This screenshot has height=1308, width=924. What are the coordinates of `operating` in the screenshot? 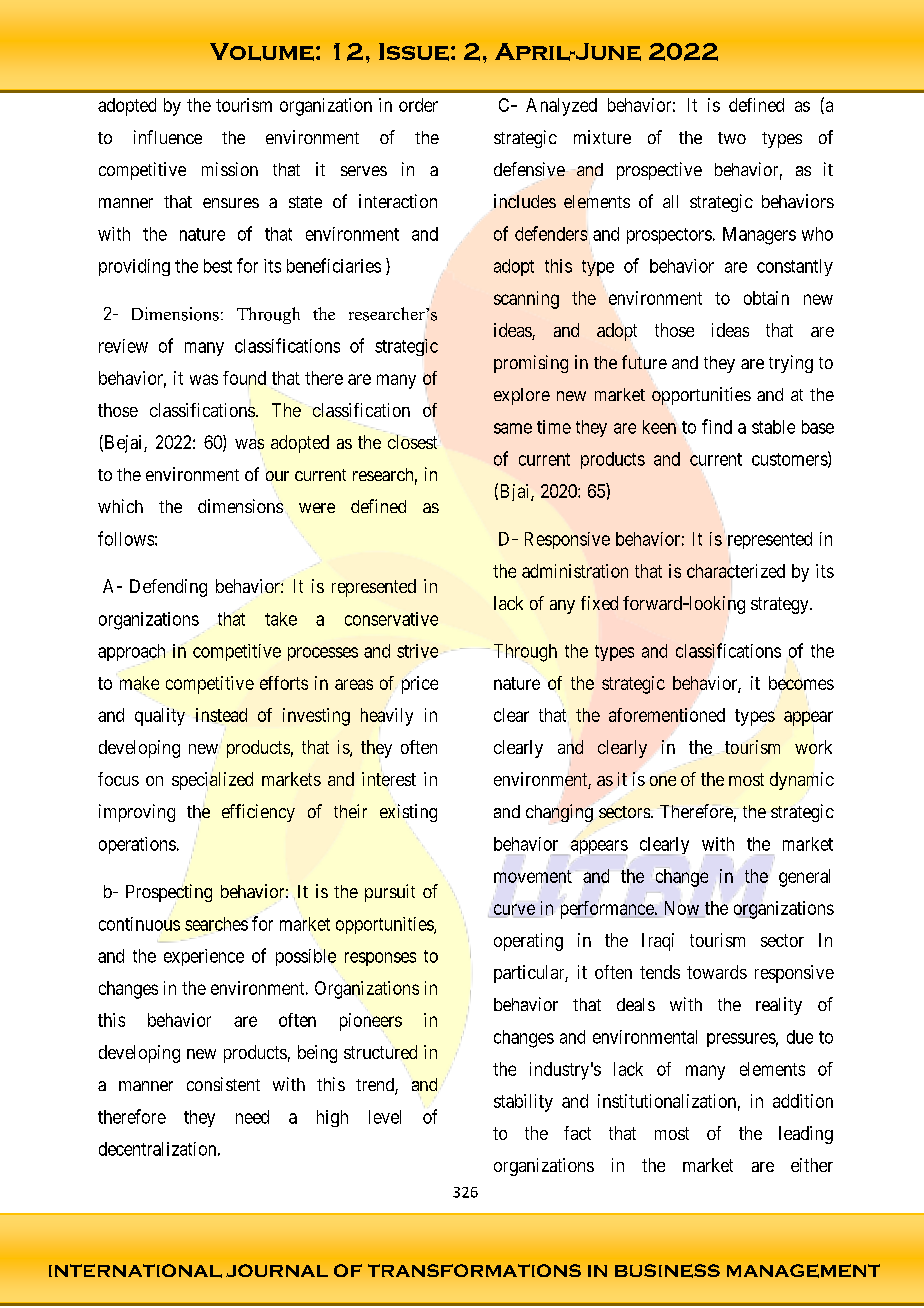 It's located at (528, 942).
